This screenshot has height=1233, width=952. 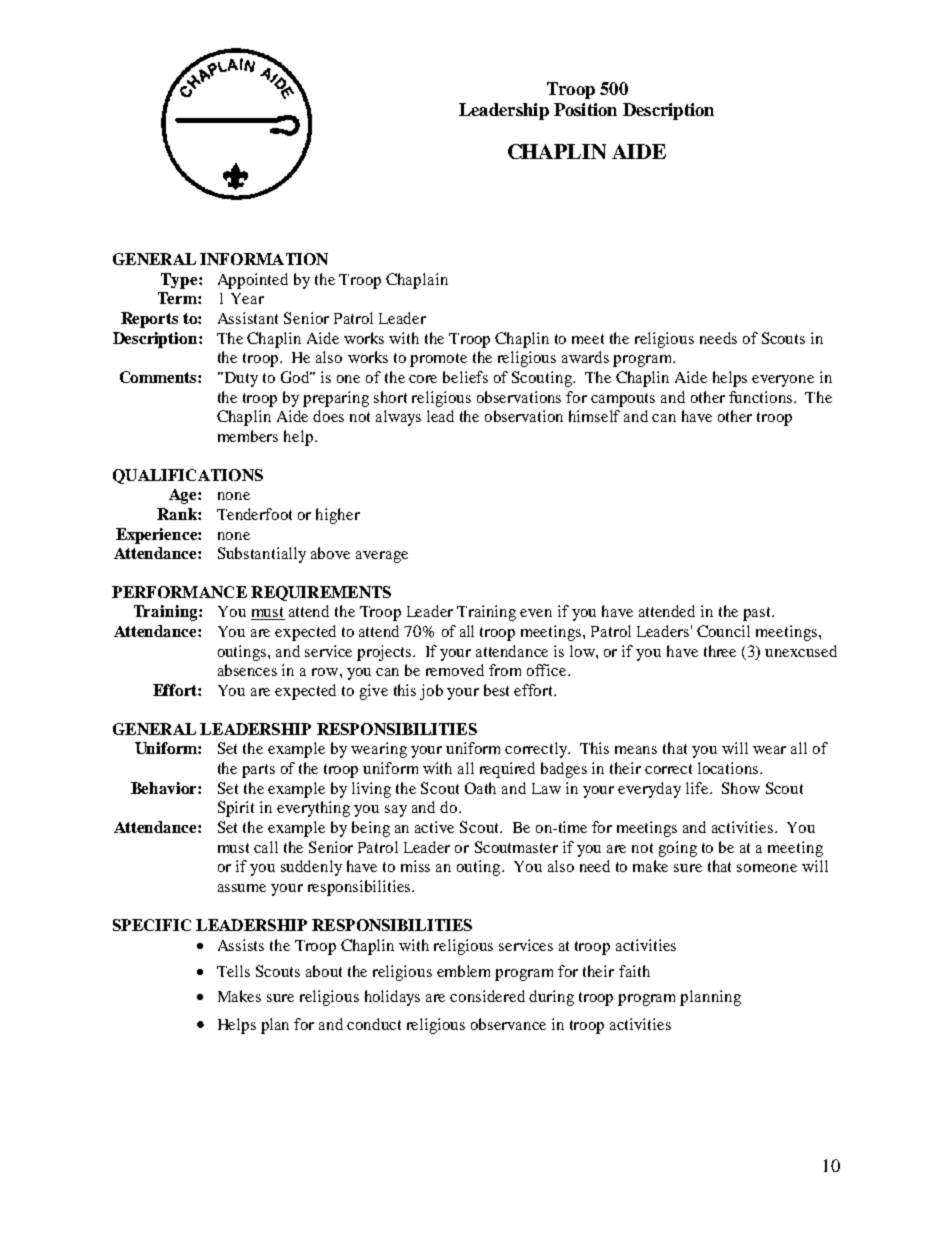 What do you see at coordinates (487, 996) in the screenshot?
I see `considered` at bounding box center [487, 996].
